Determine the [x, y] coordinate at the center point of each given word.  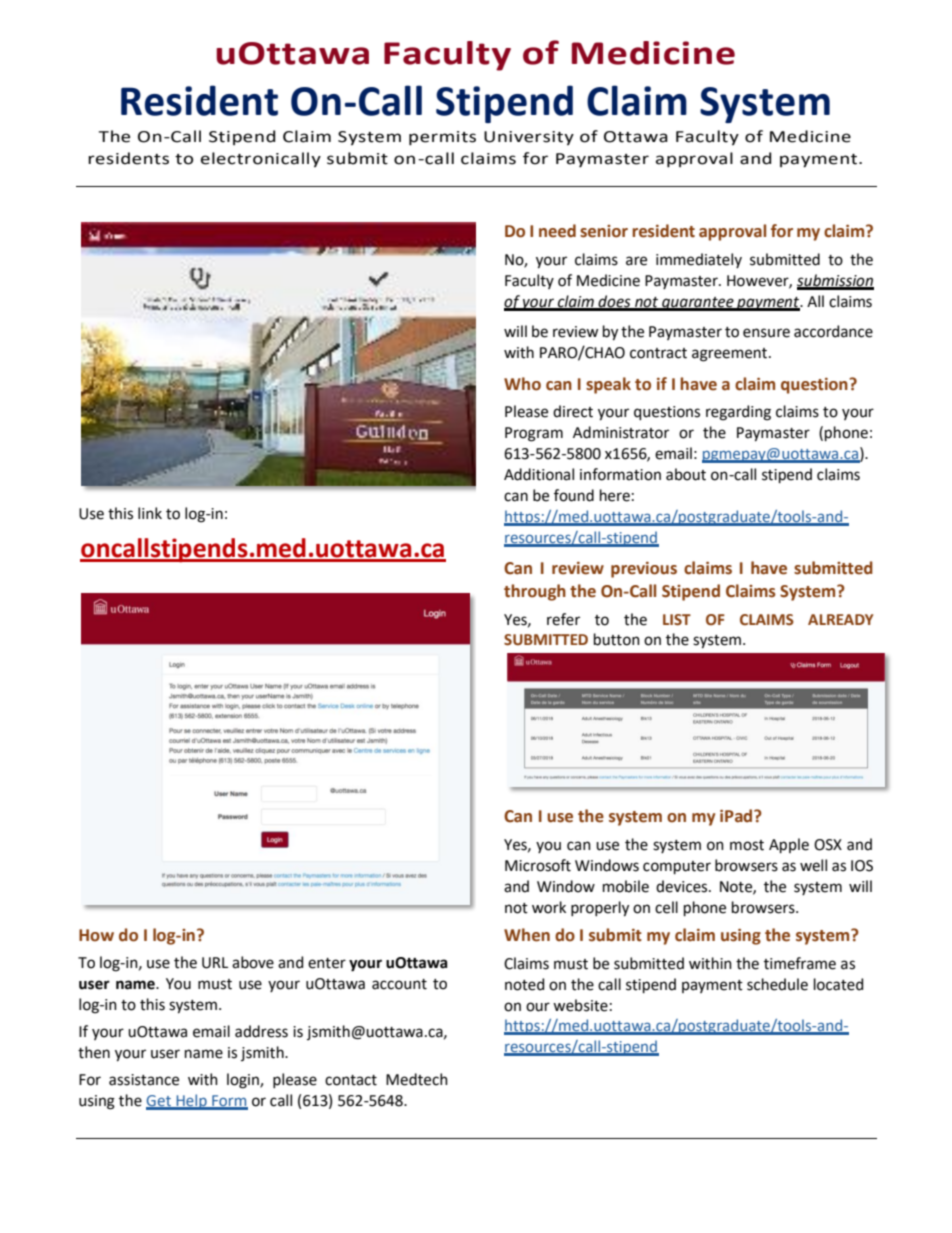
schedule [777, 984]
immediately [699, 260]
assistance [144, 1080]
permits [442, 138]
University [529, 138]
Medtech [417, 1079]
